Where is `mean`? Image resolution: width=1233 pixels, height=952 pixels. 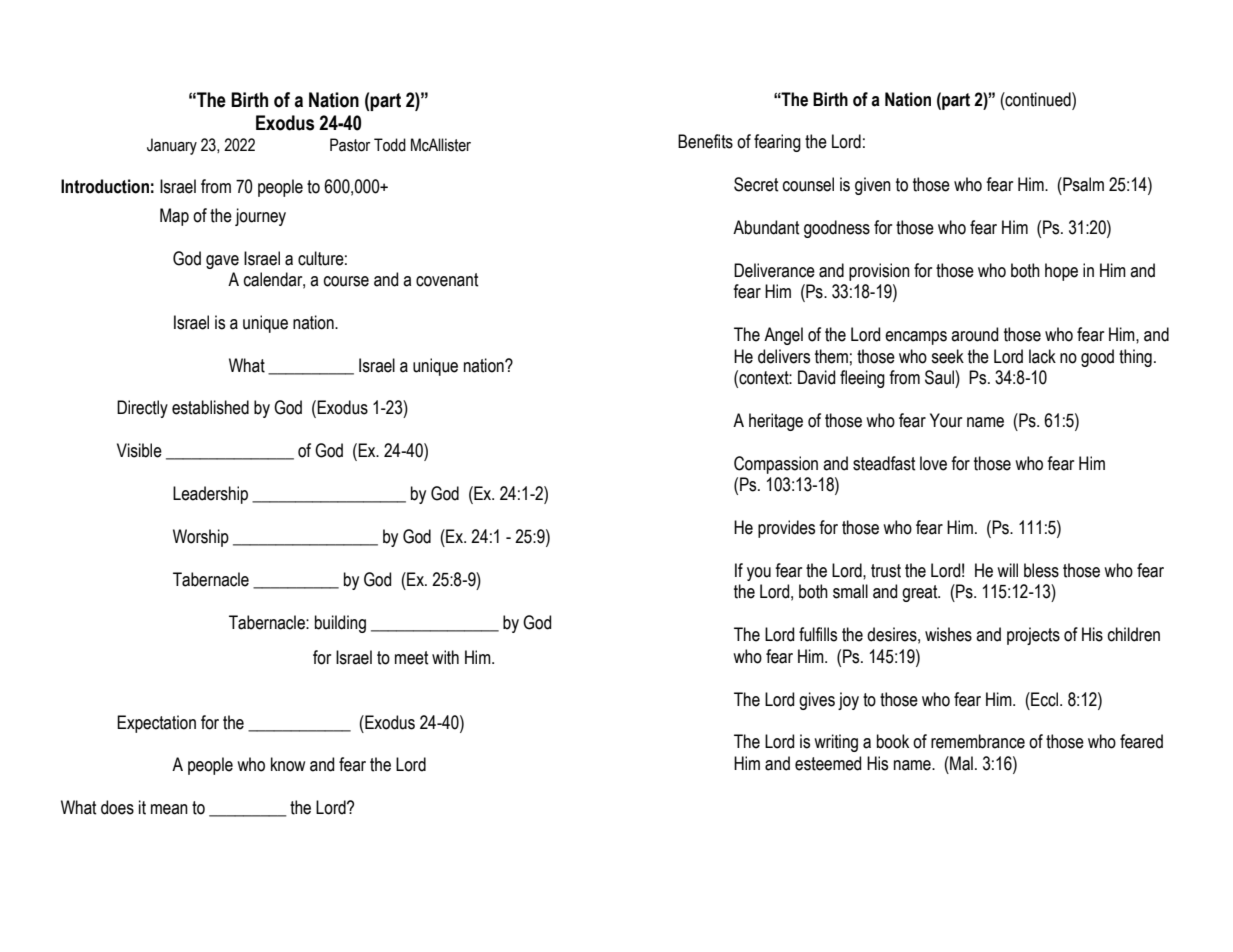
mean is located at coordinates (169, 809).
